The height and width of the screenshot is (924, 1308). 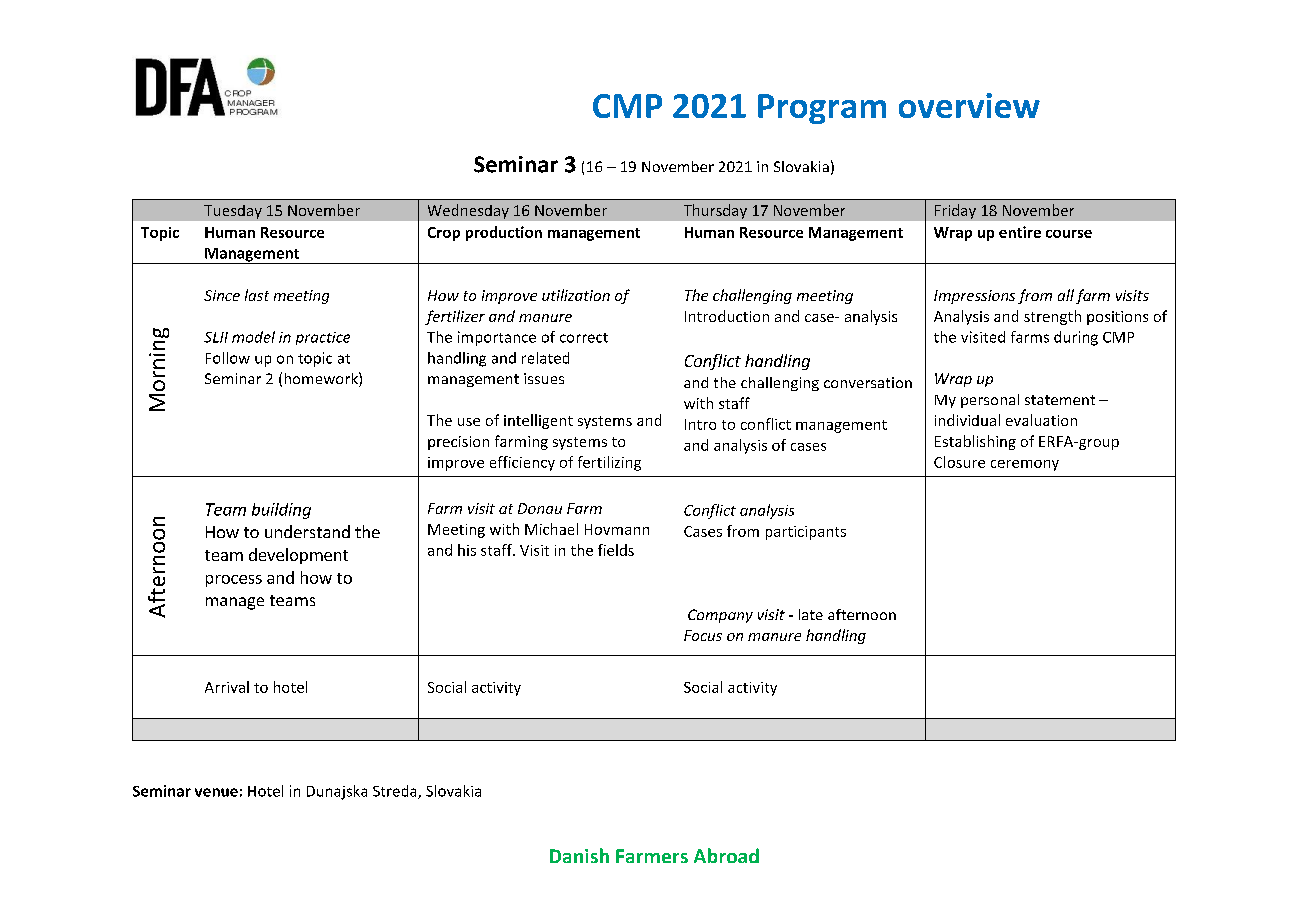 I want to click on Program, so click(x=822, y=109).
